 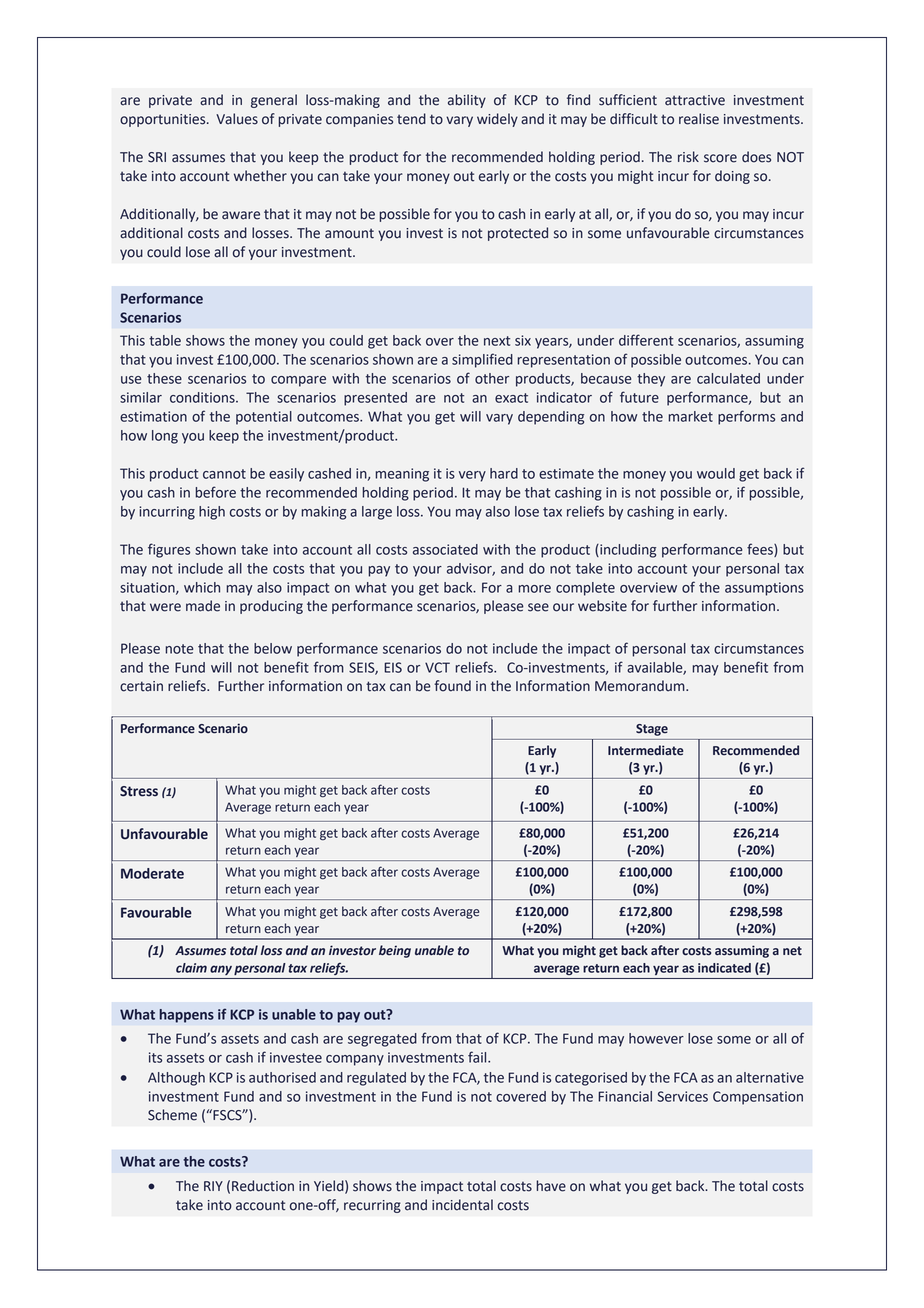 What do you see at coordinates (682, 1096) in the screenshot?
I see `Services` at bounding box center [682, 1096].
